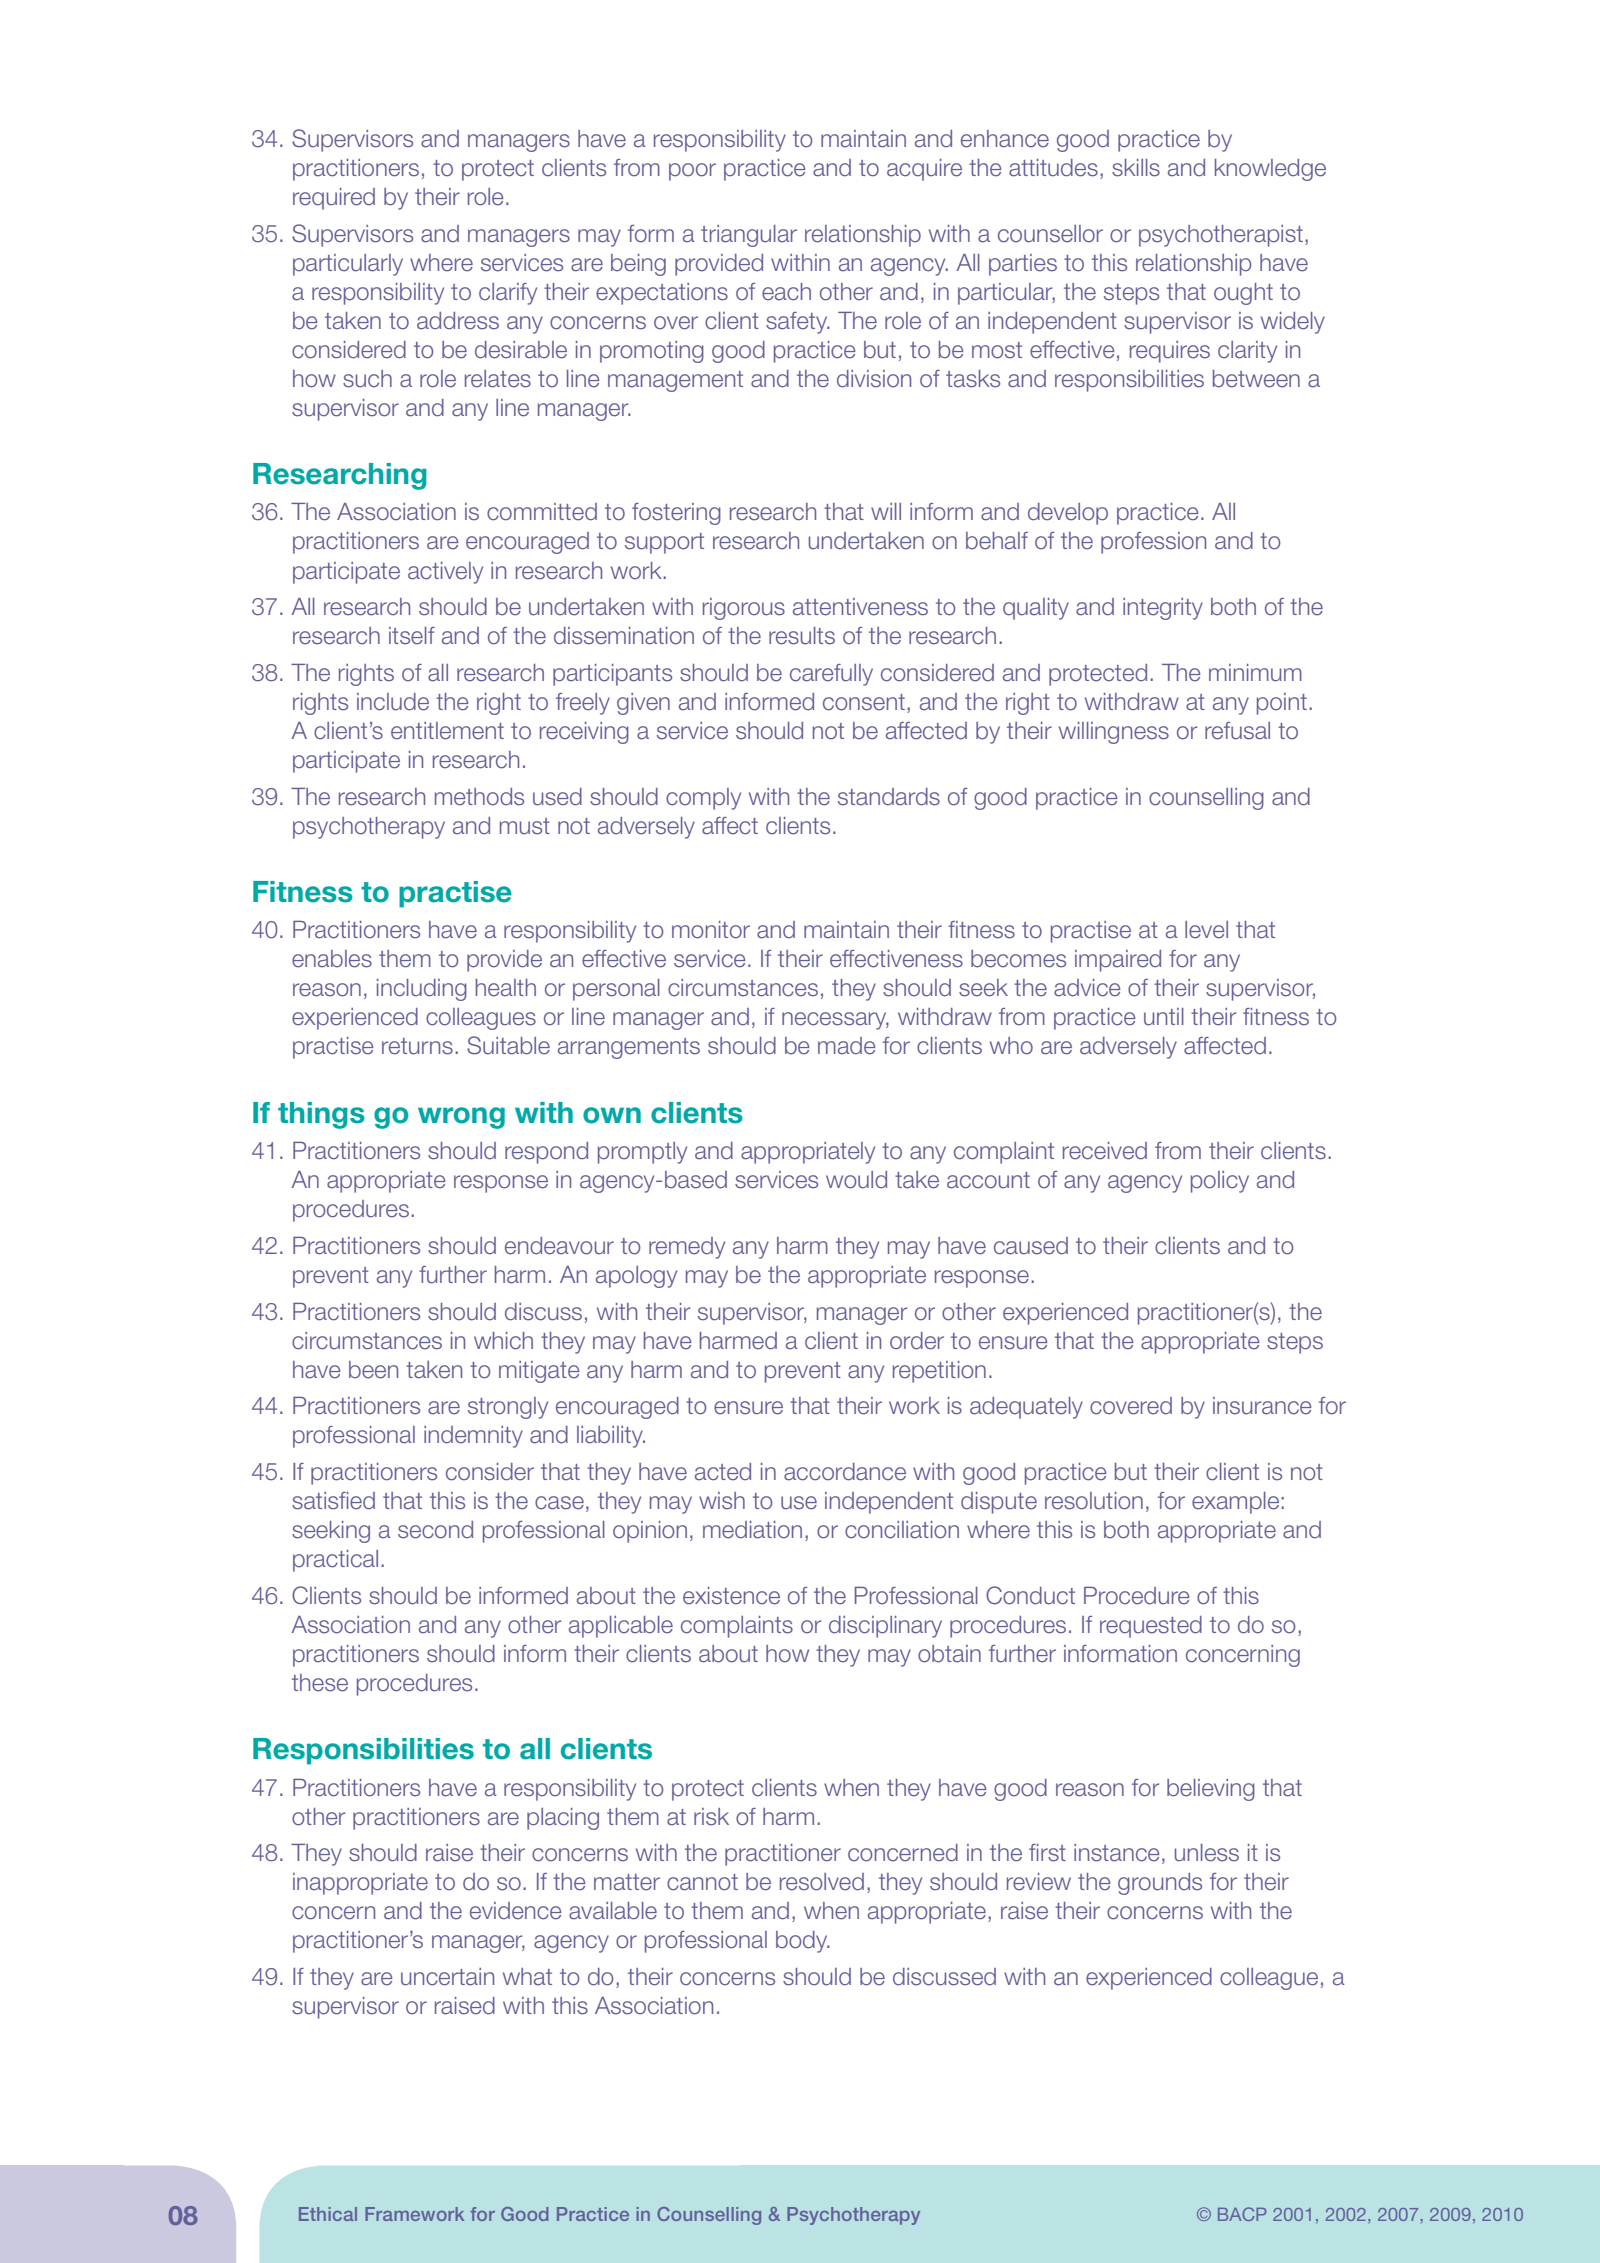  I want to click on example, so click(1237, 1503).
